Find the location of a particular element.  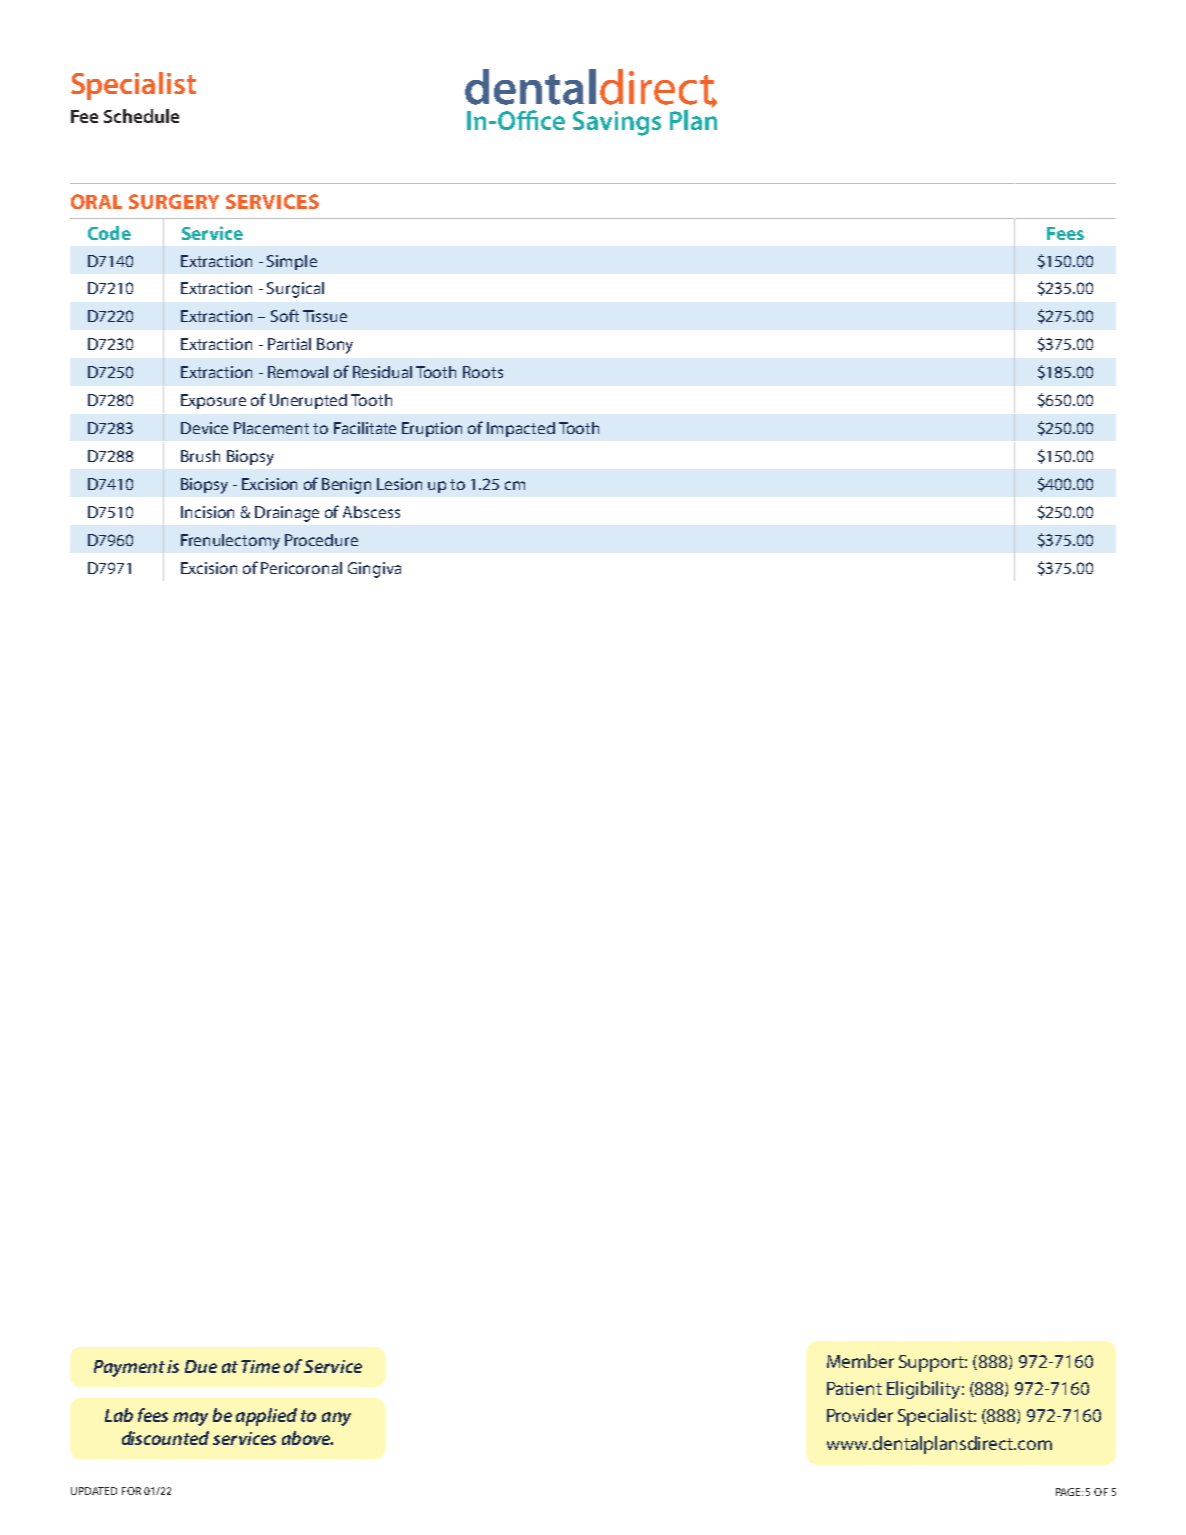

Roots is located at coordinates (483, 372).
